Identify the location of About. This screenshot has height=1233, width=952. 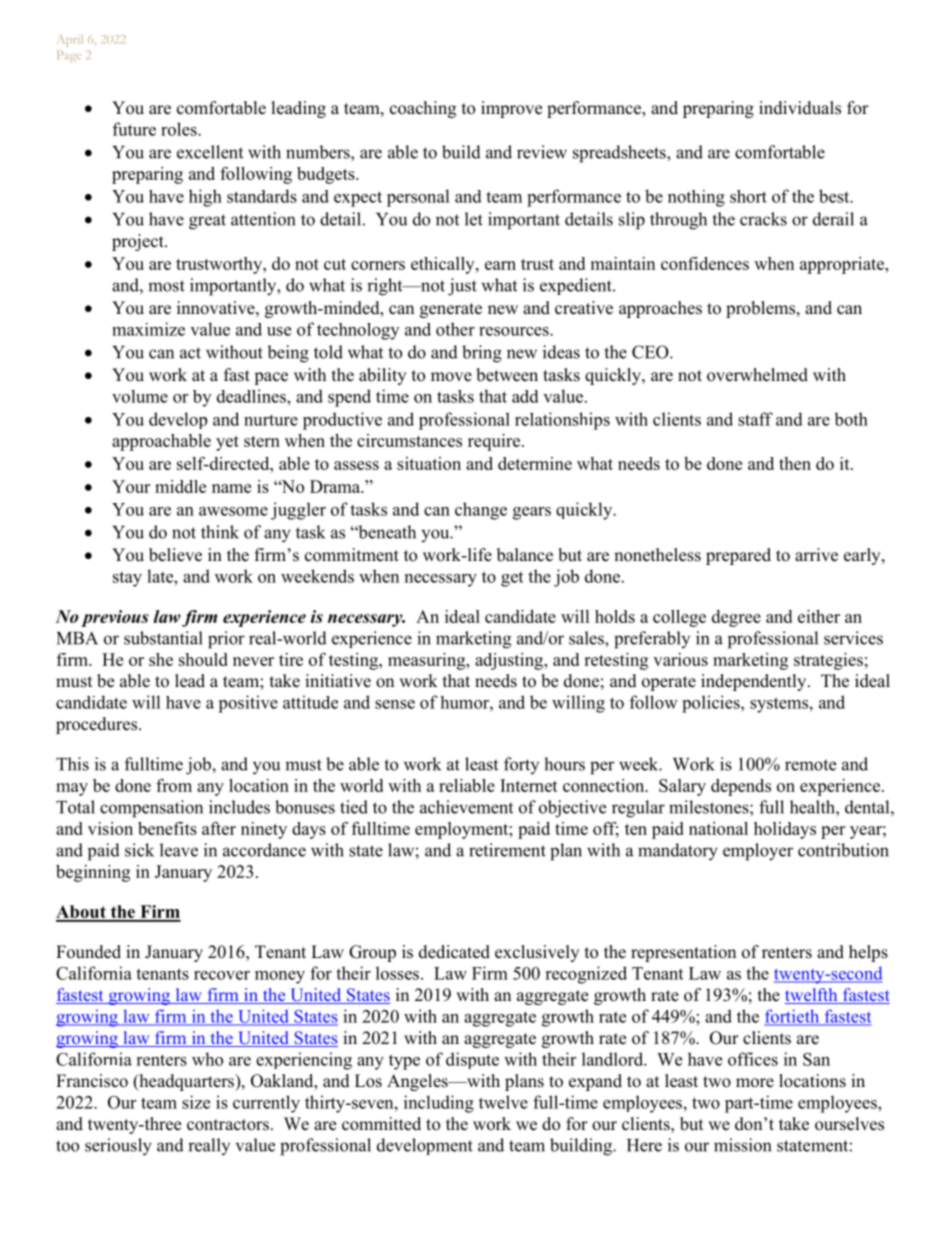
(82, 913).
